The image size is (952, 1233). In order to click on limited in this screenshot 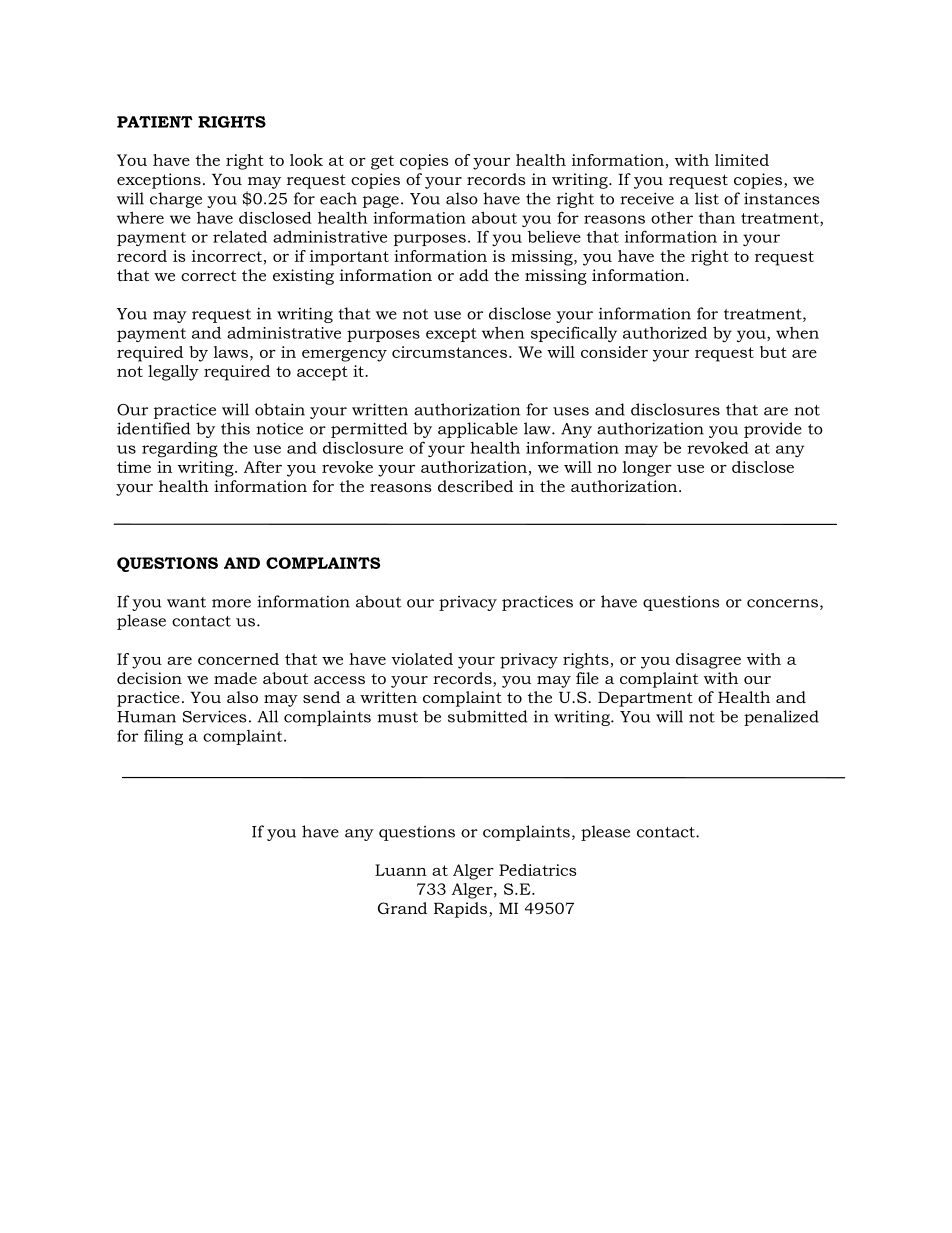, I will do `click(742, 160)`.
